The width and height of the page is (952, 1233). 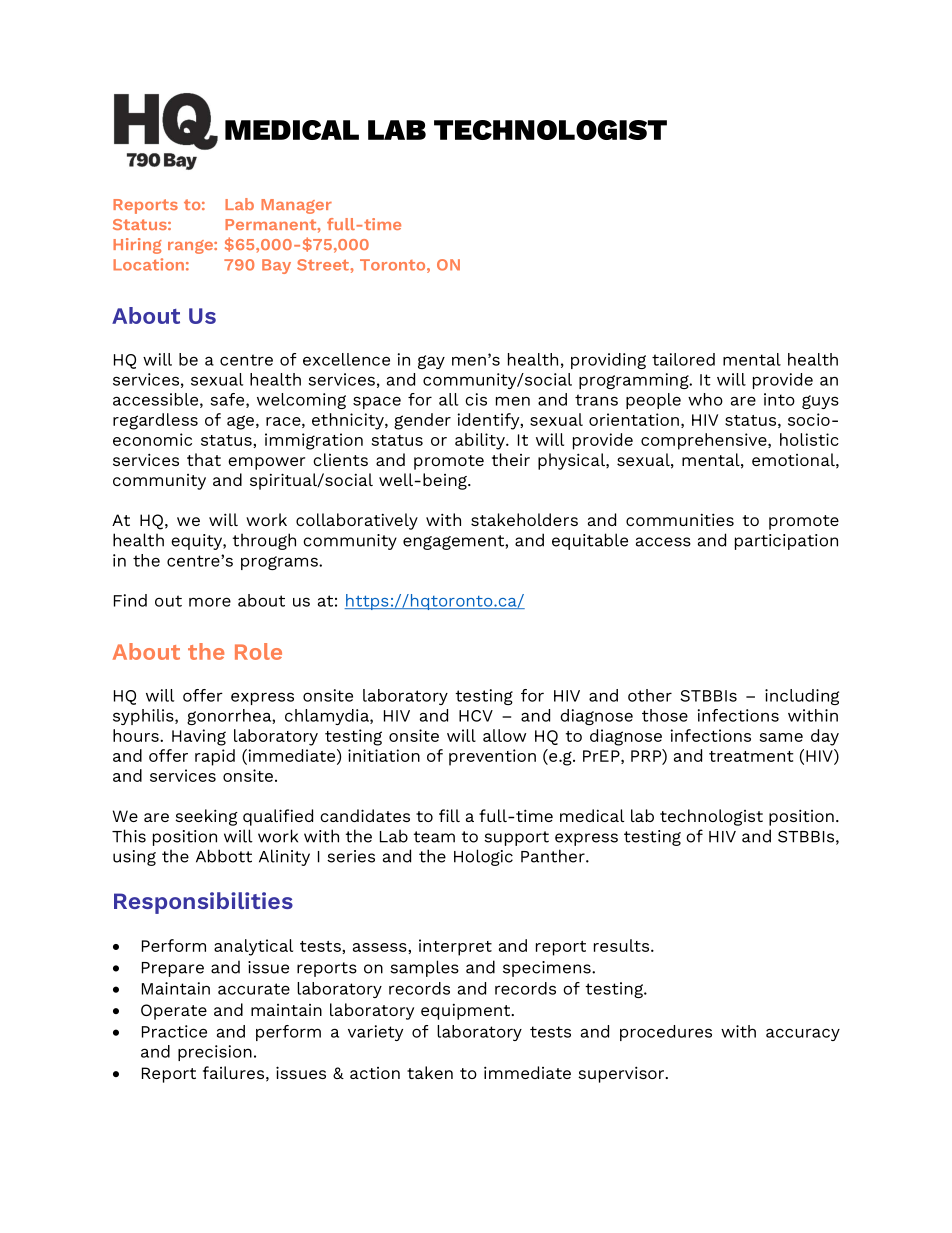 What do you see at coordinates (215, 1053) in the page?
I see `precision` at bounding box center [215, 1053].
